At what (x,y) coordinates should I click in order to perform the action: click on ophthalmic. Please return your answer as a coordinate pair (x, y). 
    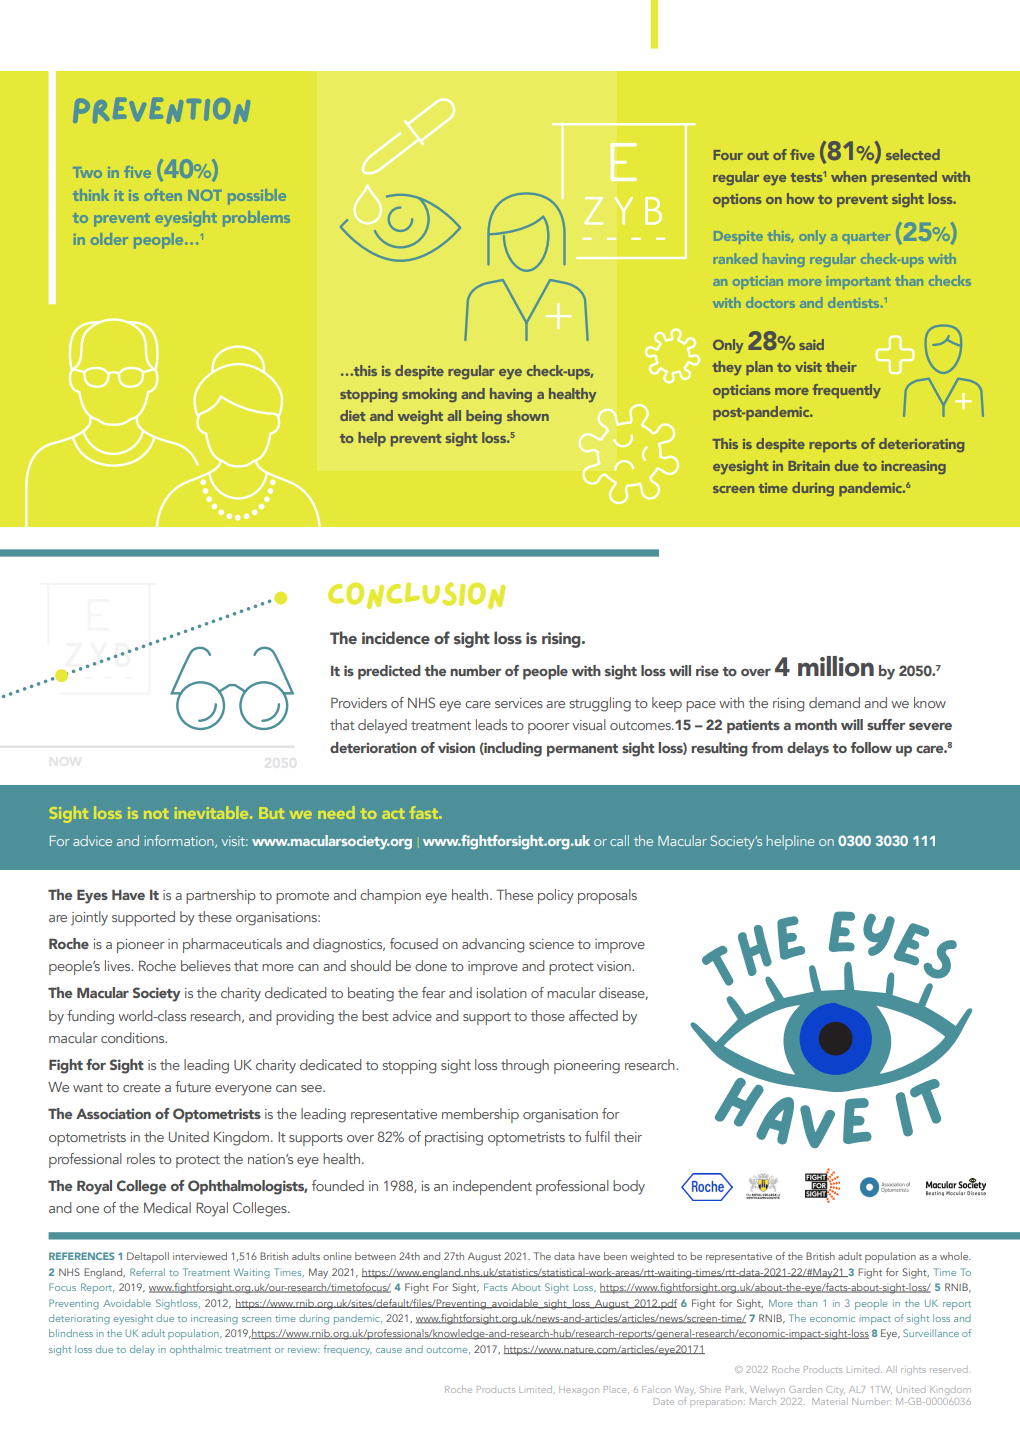
    Looking at the image, I should click on (196, 1350).
